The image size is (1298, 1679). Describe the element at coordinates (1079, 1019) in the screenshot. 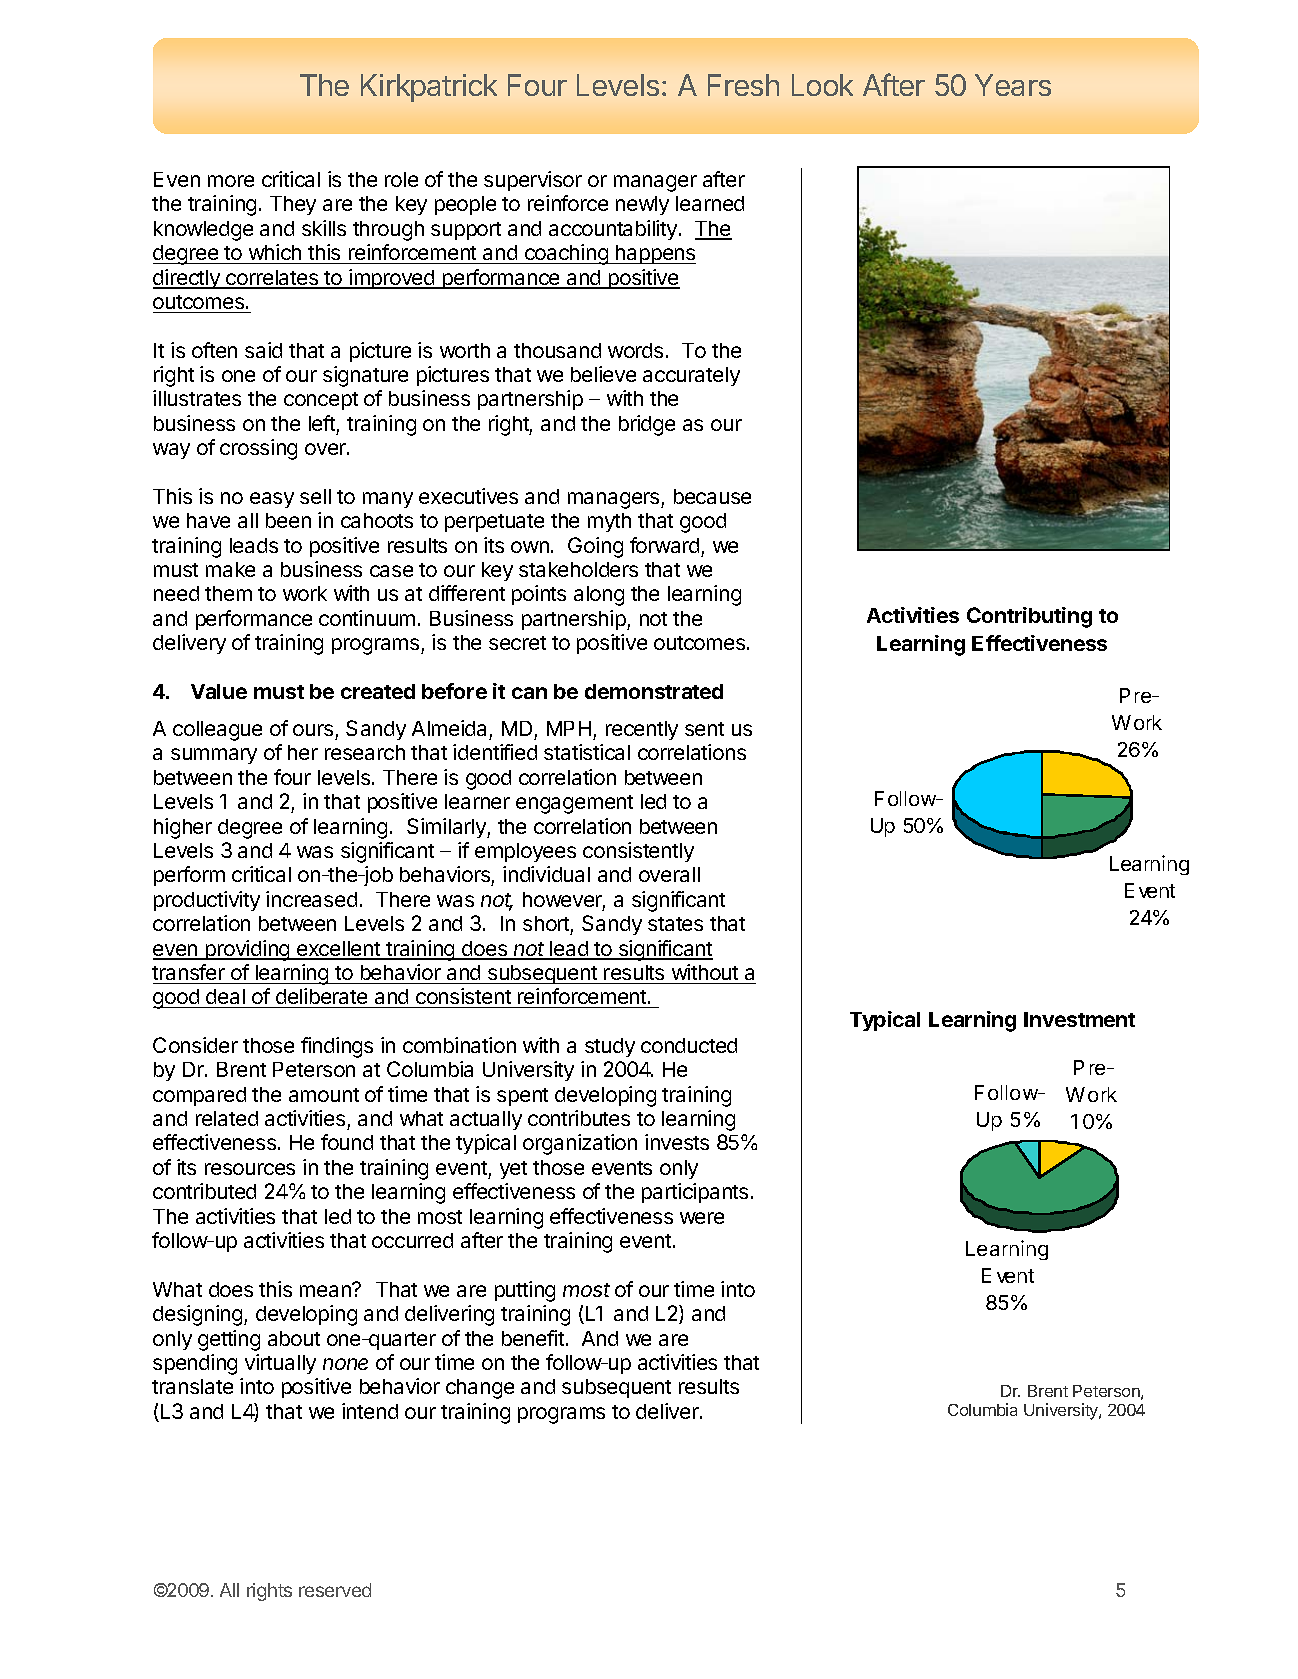

I see `Investment` at that location.
